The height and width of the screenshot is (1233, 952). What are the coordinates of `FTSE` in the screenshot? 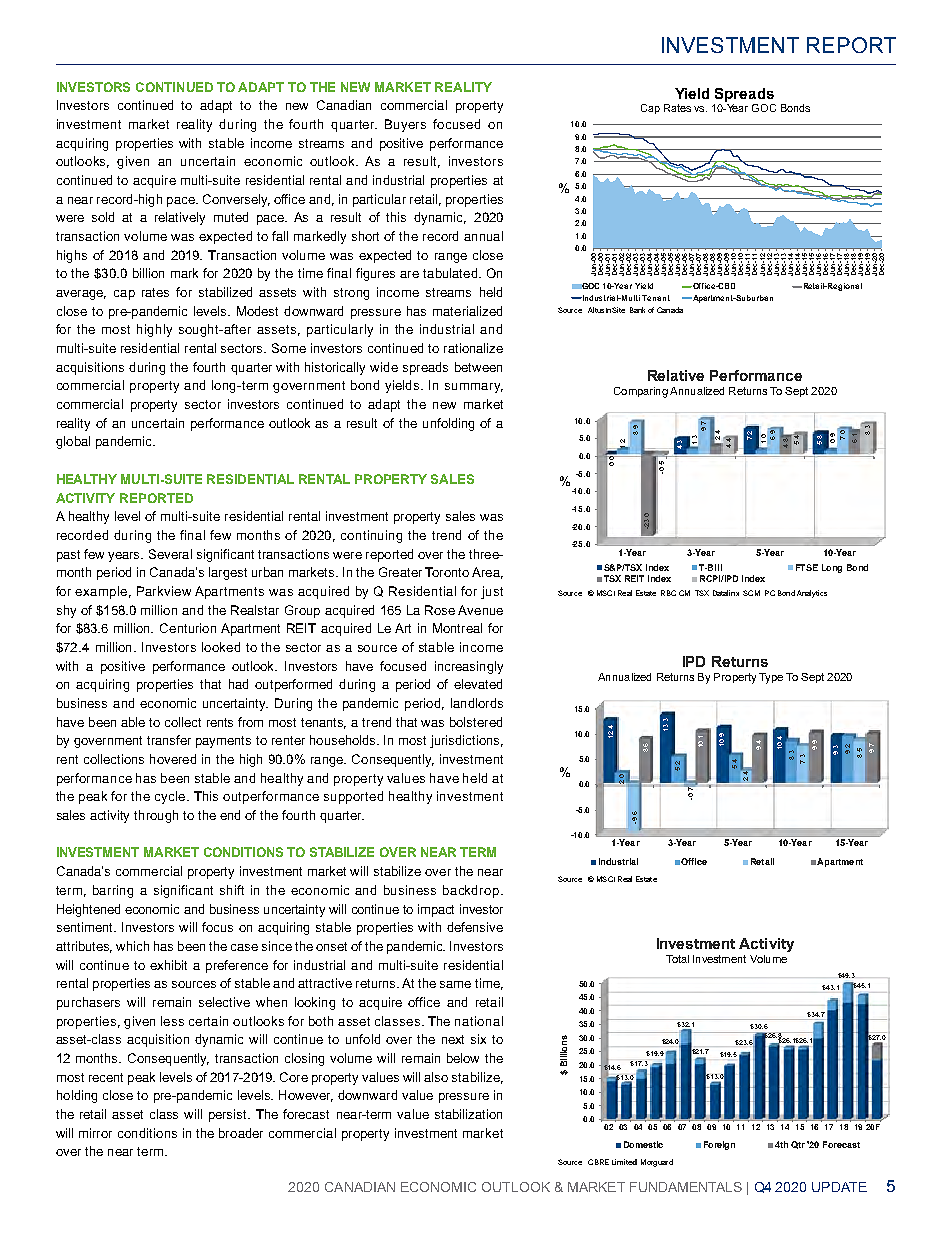 It's located at (807, 567).
